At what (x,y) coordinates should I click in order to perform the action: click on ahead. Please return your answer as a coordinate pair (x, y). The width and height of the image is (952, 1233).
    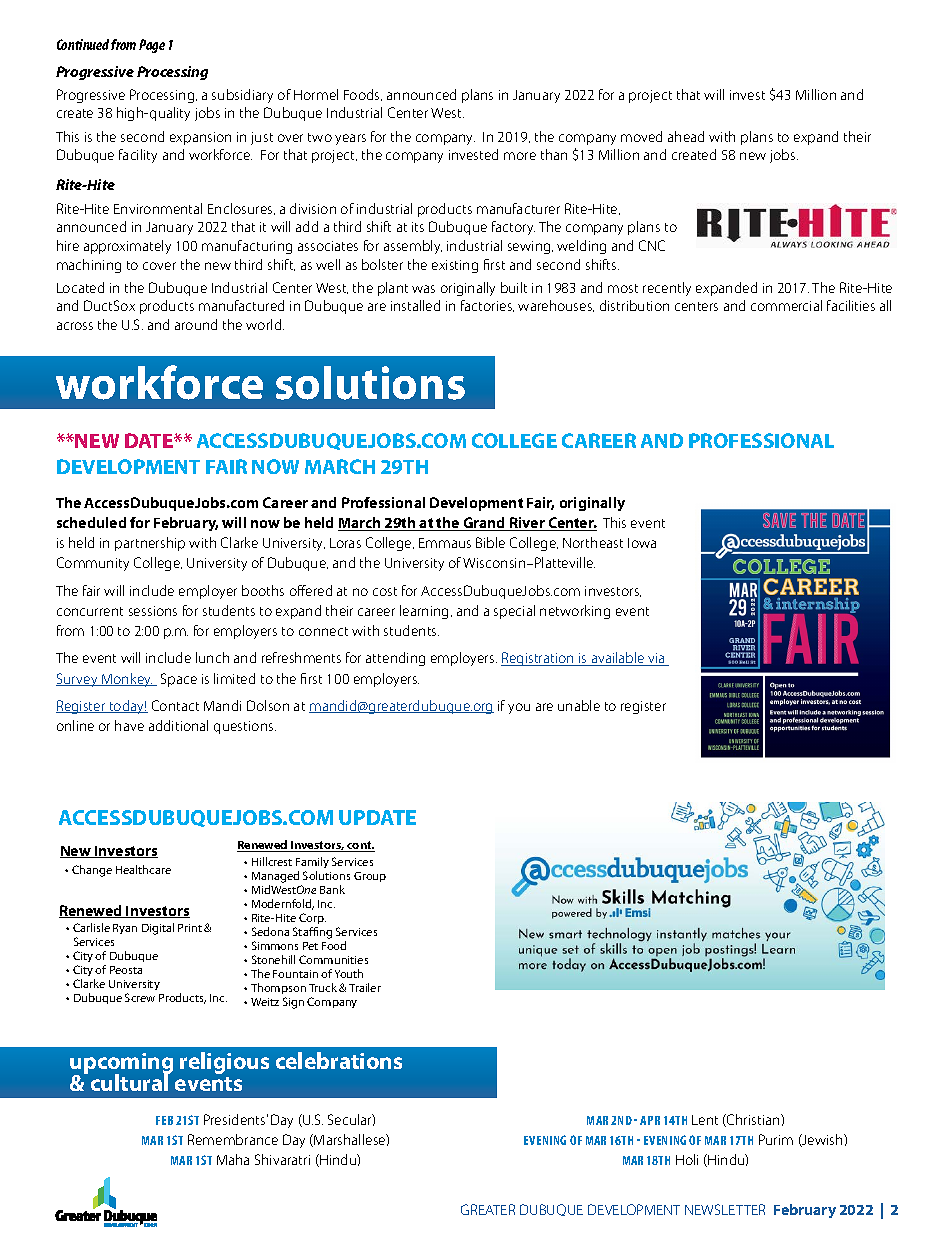
    Looking at the image, I should click on (686, 136).
